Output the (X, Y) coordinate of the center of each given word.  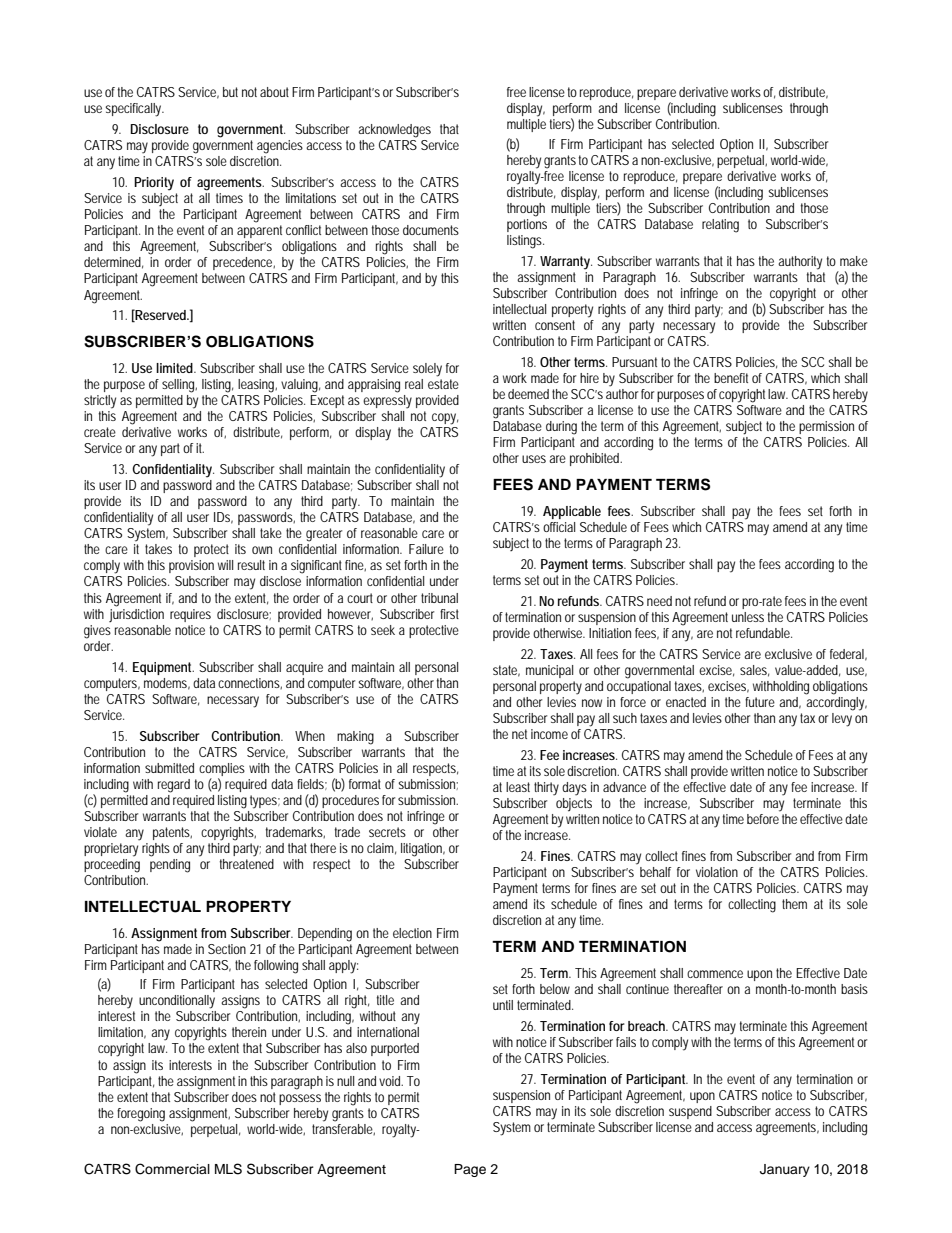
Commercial (172, 1169)
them (794, 904)
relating (720, 226)
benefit (731, 378)
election (412, 933)
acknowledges (394, 131)
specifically (134, 110)
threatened (247, 864)
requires (190, 615)
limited (175, 368)
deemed (528, 394)
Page (470, 1170)
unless (748, 617)
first (449, 614)
